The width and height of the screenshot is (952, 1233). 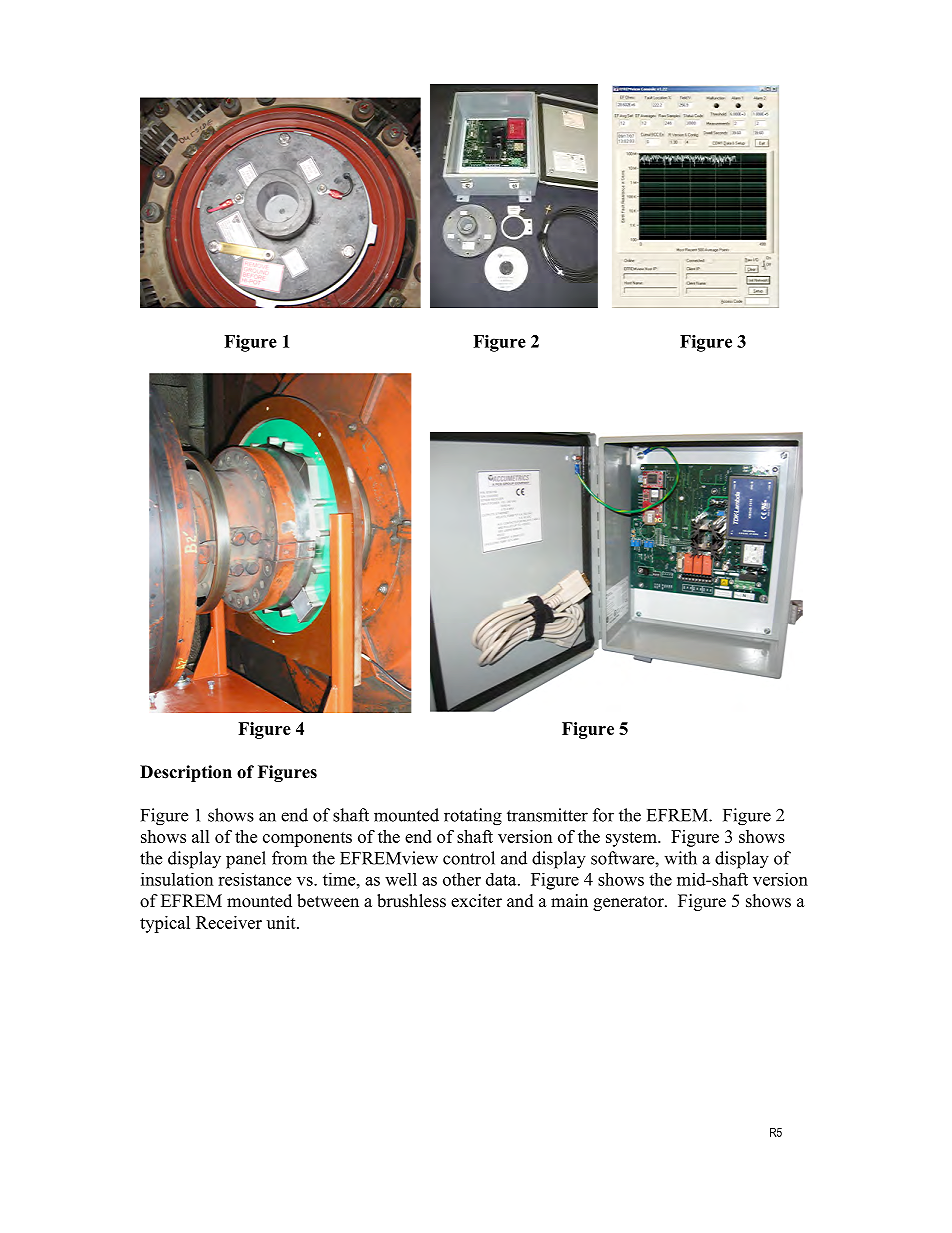 I want to click on Receiver, so click(x=229, y=922).
